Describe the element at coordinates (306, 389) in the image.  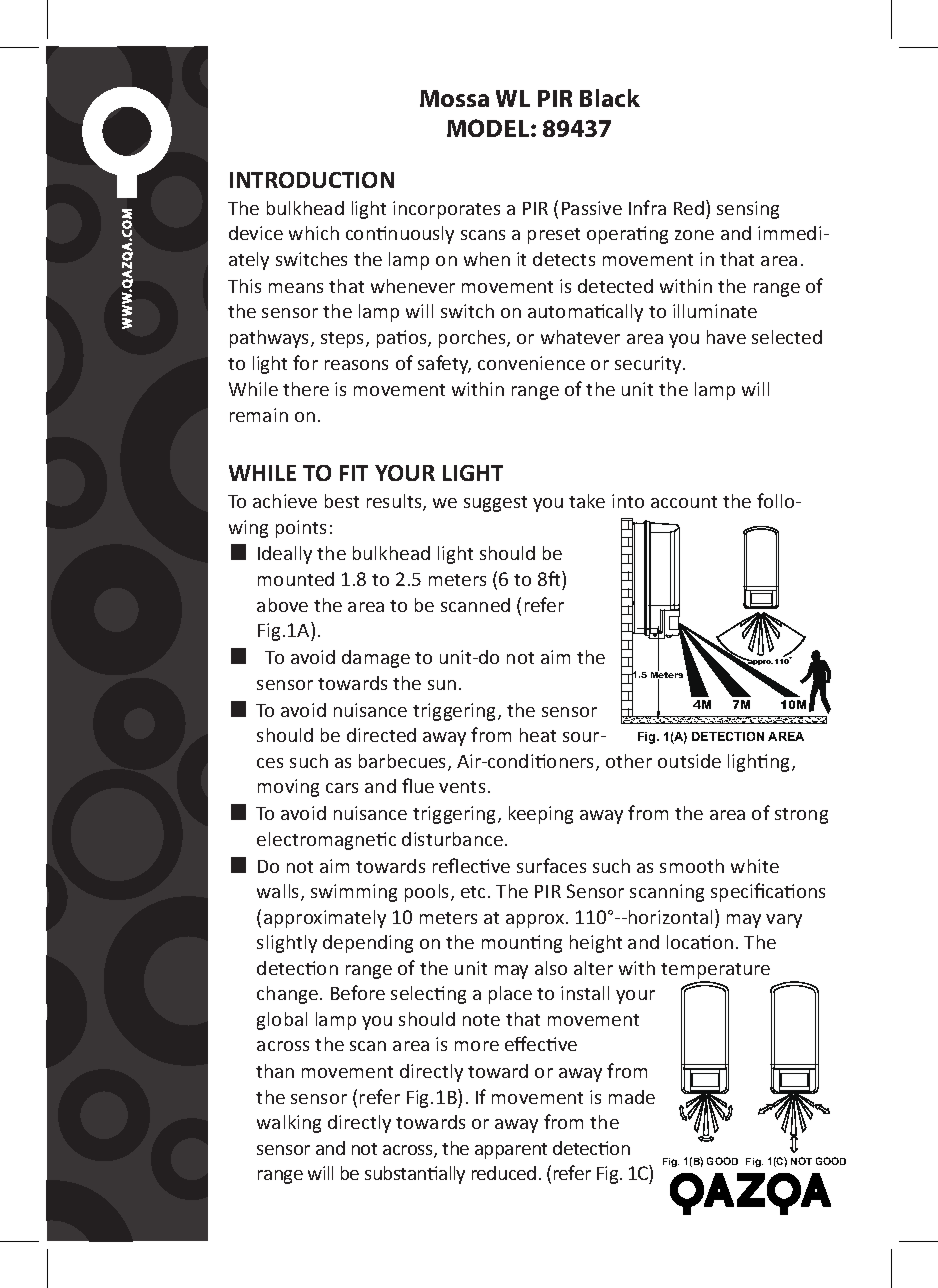
I see `there` at that location.
